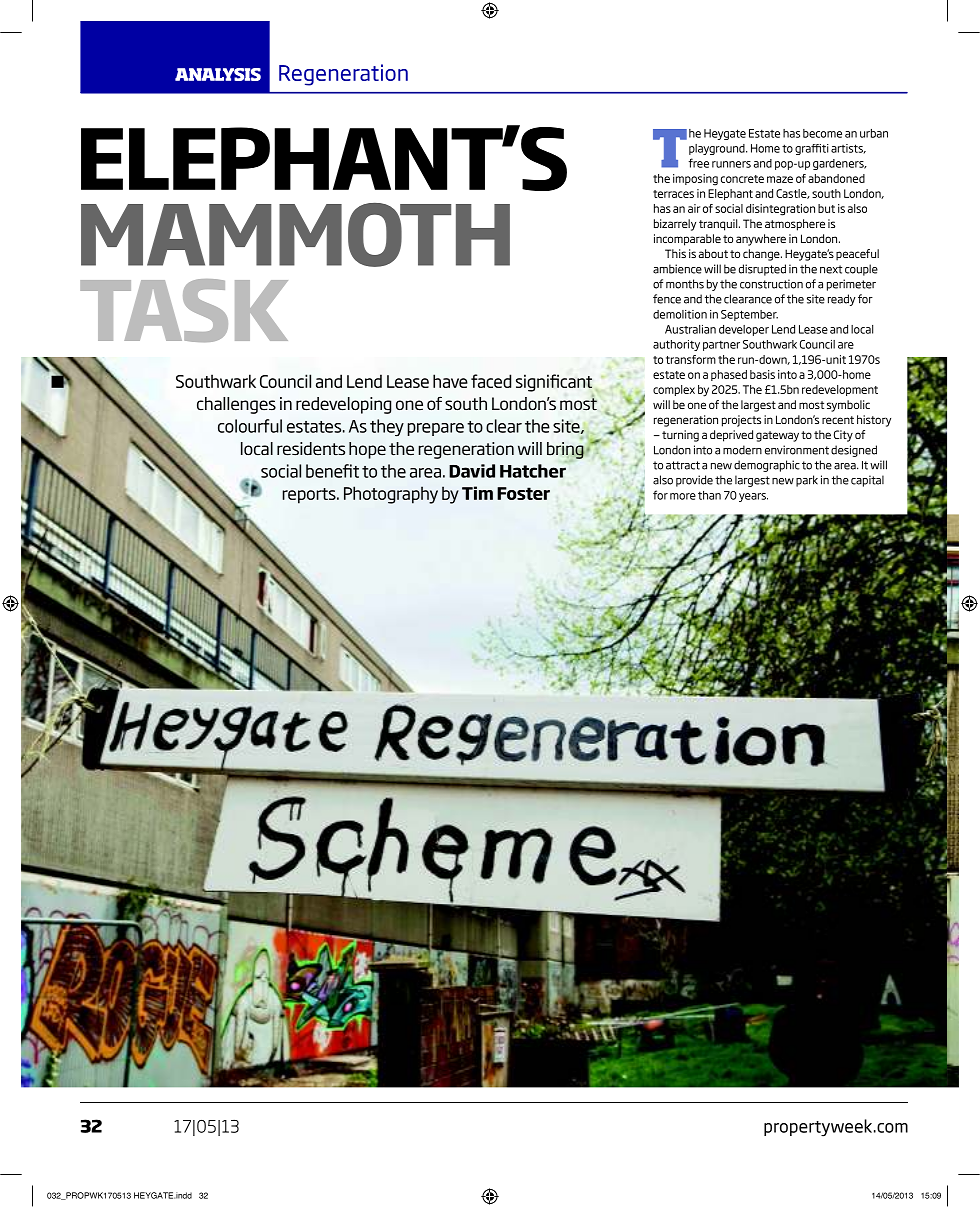  Describe the element at coordinates (780, 179) in the screenshot. I see `maze` at that location.
